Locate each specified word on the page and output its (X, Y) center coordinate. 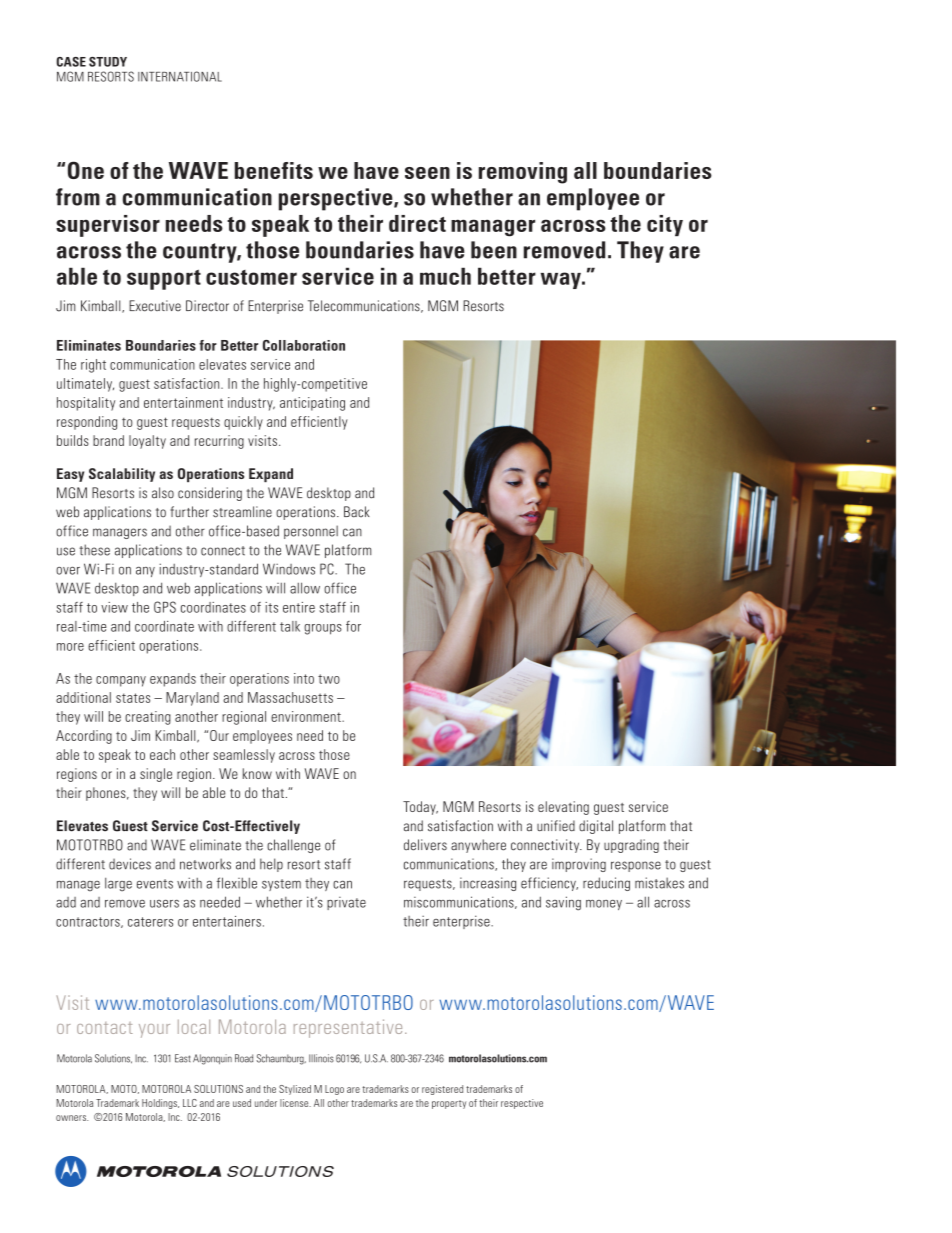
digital (596, 827)
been (494, 250)
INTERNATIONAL (180, 76)
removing (523, 173)
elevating (563, 808)
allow (305, 588)
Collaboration (304, 345)
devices (130, 864)
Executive (155, 306)
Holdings (160, 1104)
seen (427, 173)
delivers (425, 845)
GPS (165, 607)
